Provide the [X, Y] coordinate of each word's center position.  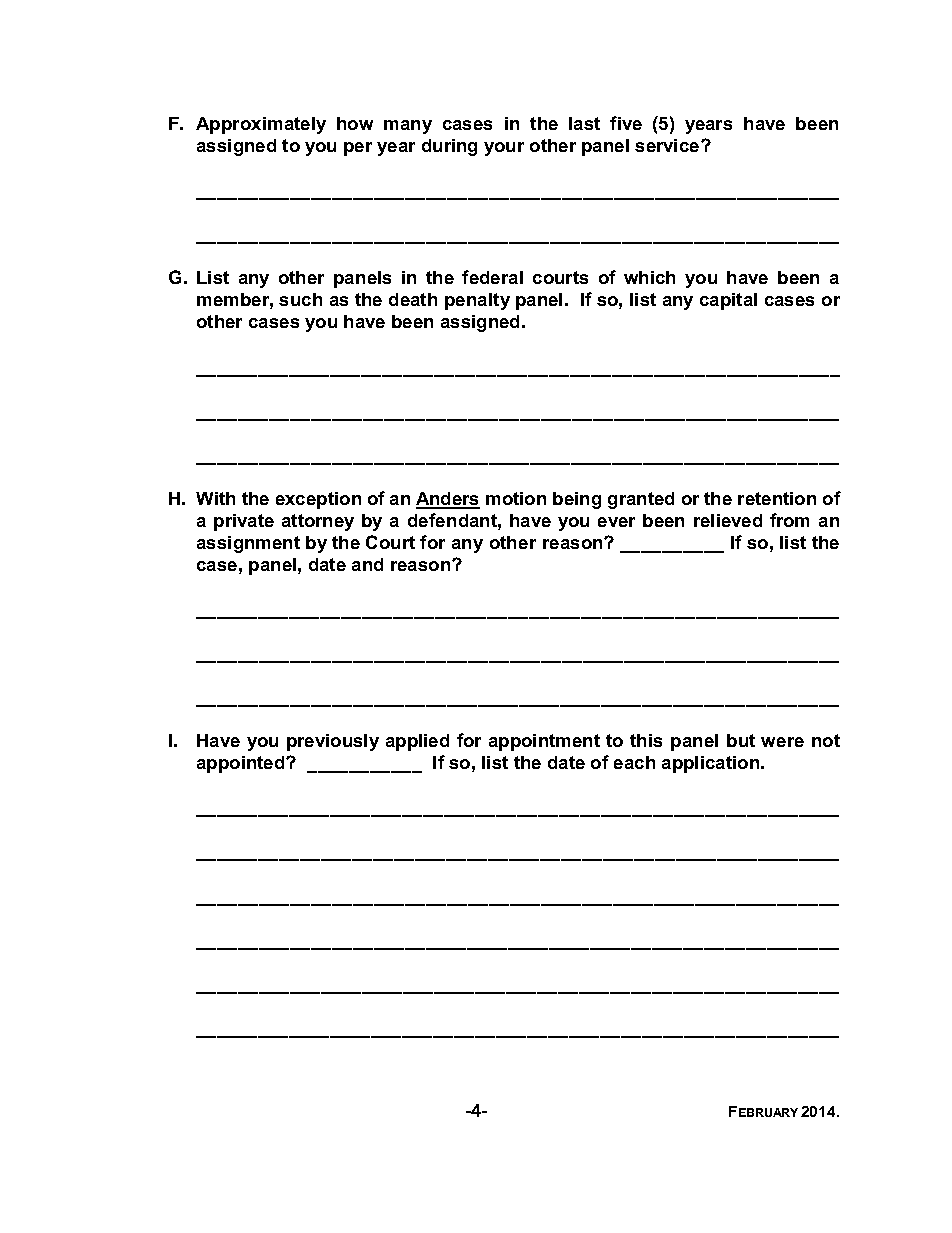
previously [333, 742]
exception [318, 500]
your [504, 149]
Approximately [261, 125]
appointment [544, 742]
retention [777, 498]
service [667, 145]
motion [516, 498]
